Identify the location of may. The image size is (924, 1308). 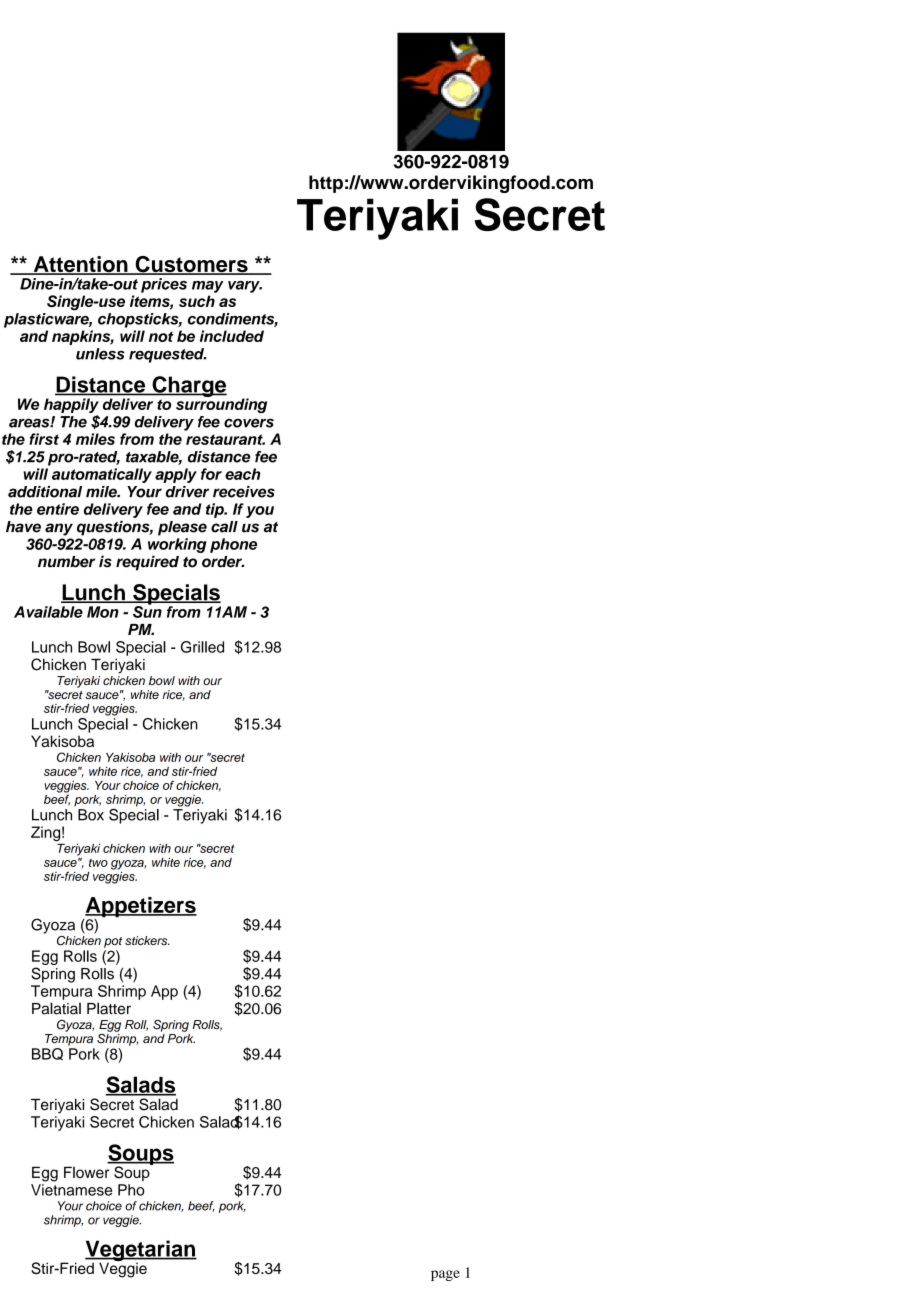
(208, 287).
